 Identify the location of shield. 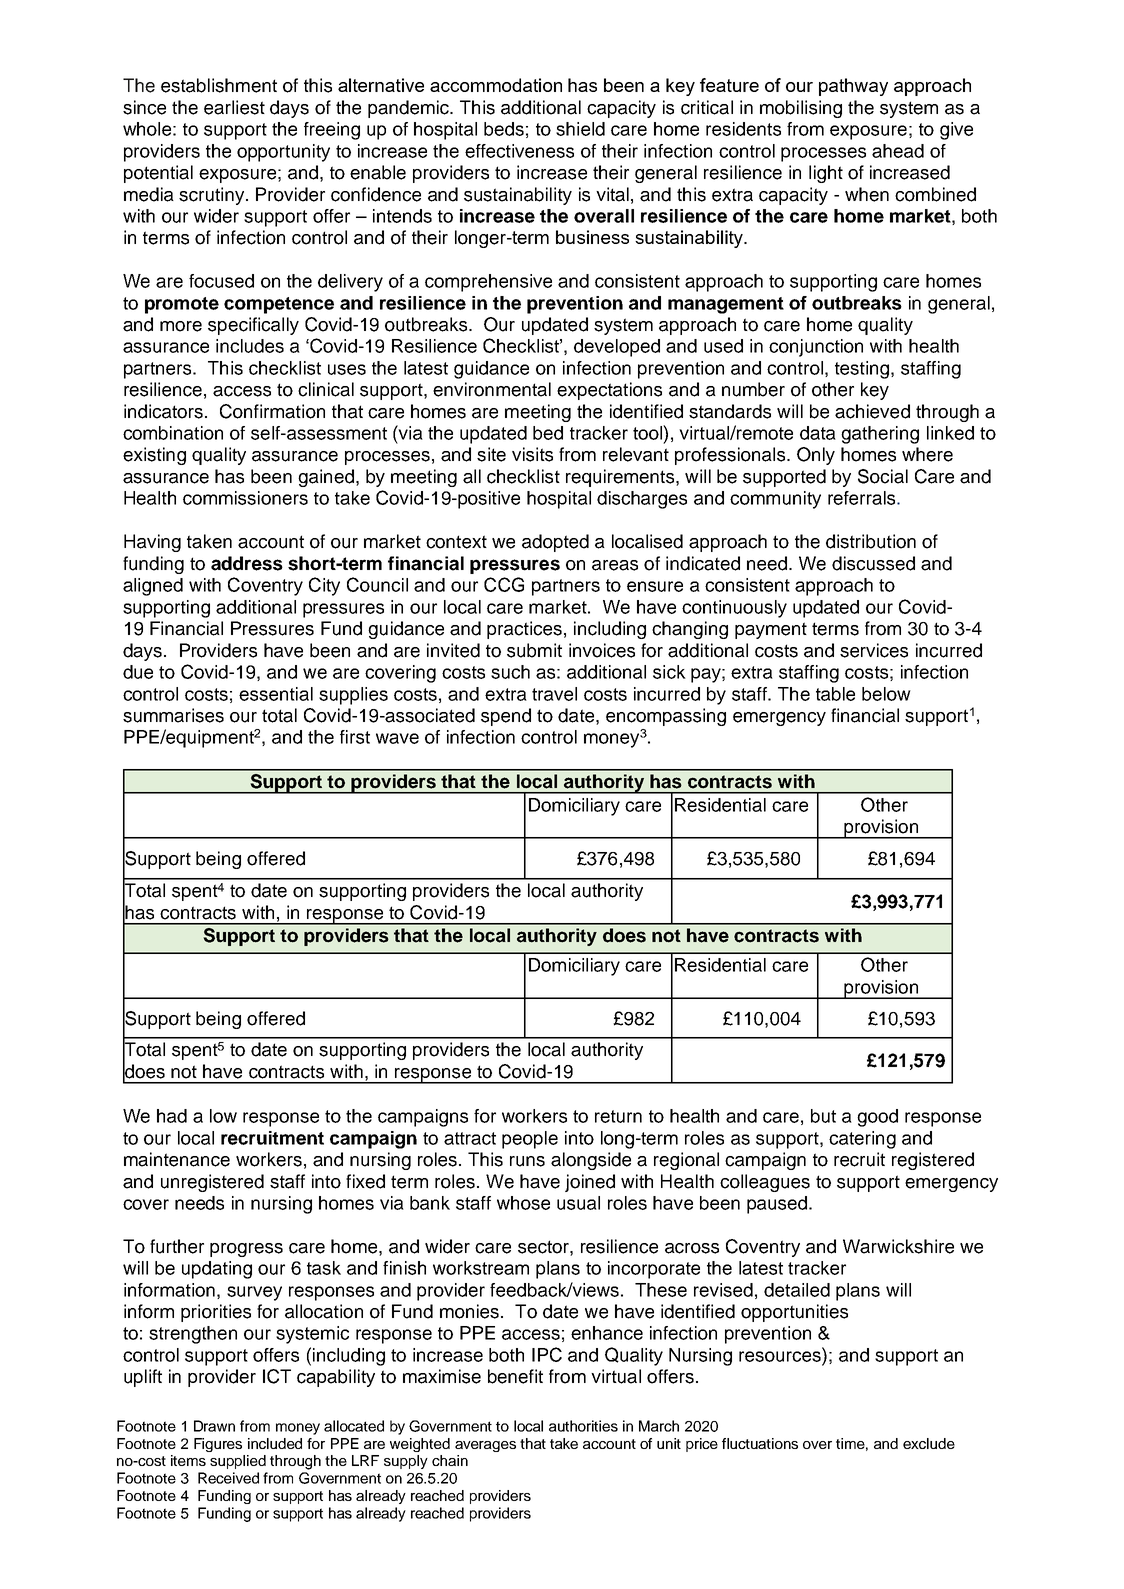
(580, 129).
